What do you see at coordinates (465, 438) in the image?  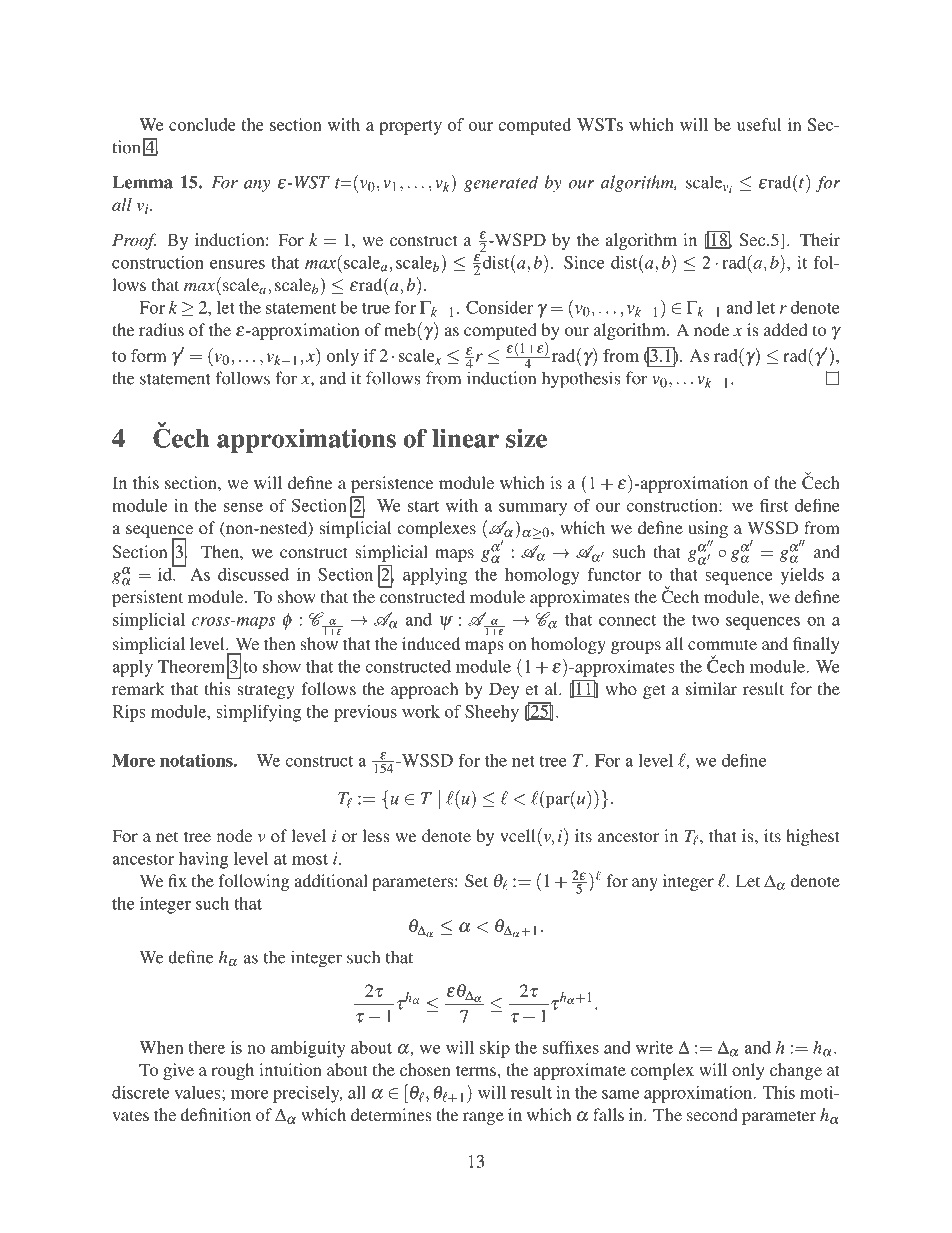 I see `linear` at bounding box center [465, 438].
